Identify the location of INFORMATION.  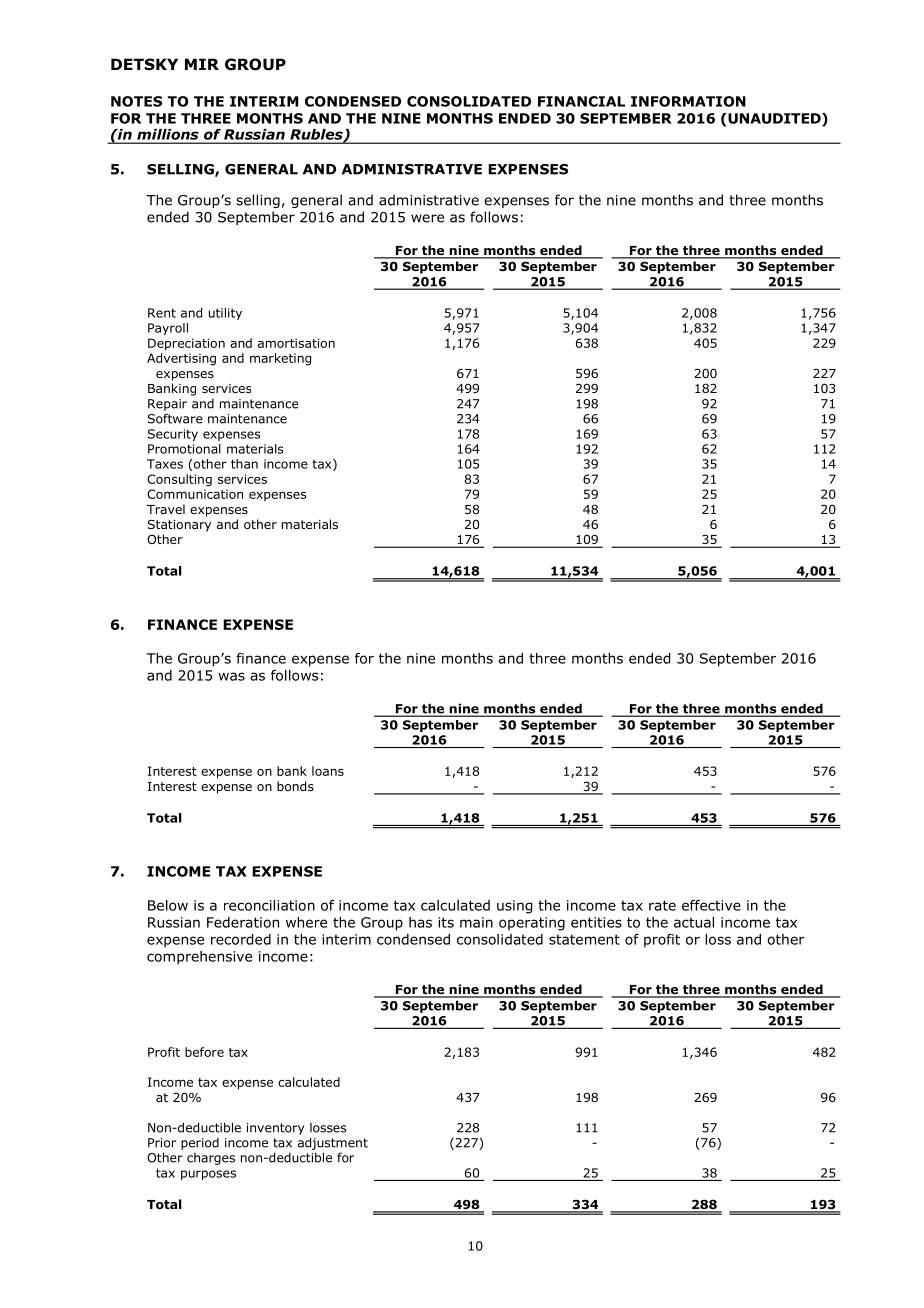
(688, 101).
